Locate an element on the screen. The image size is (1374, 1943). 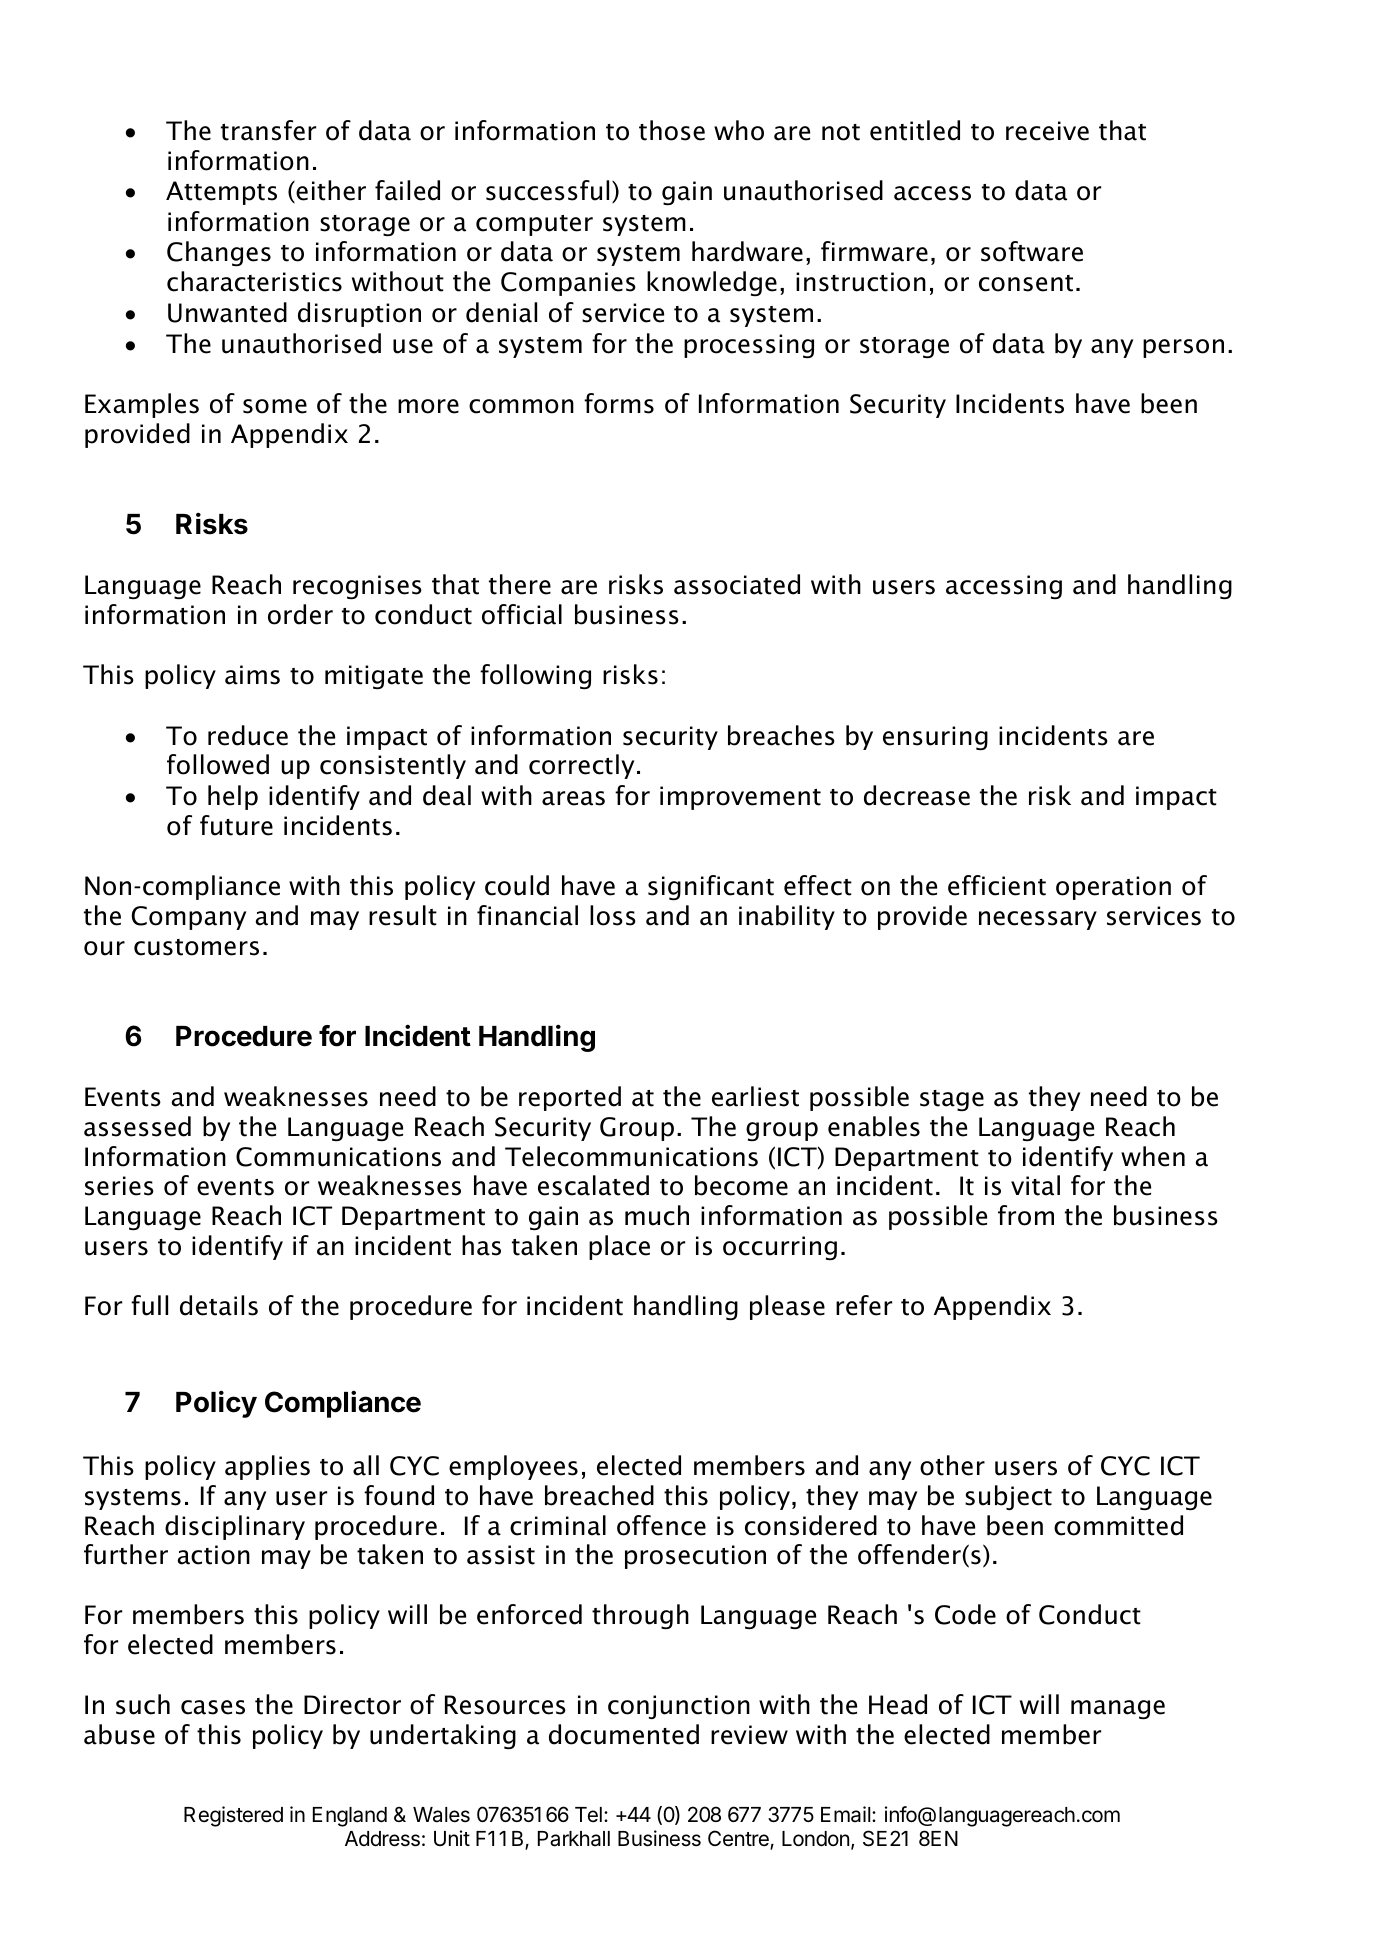
from is located at coordinates (1026, 1215).
